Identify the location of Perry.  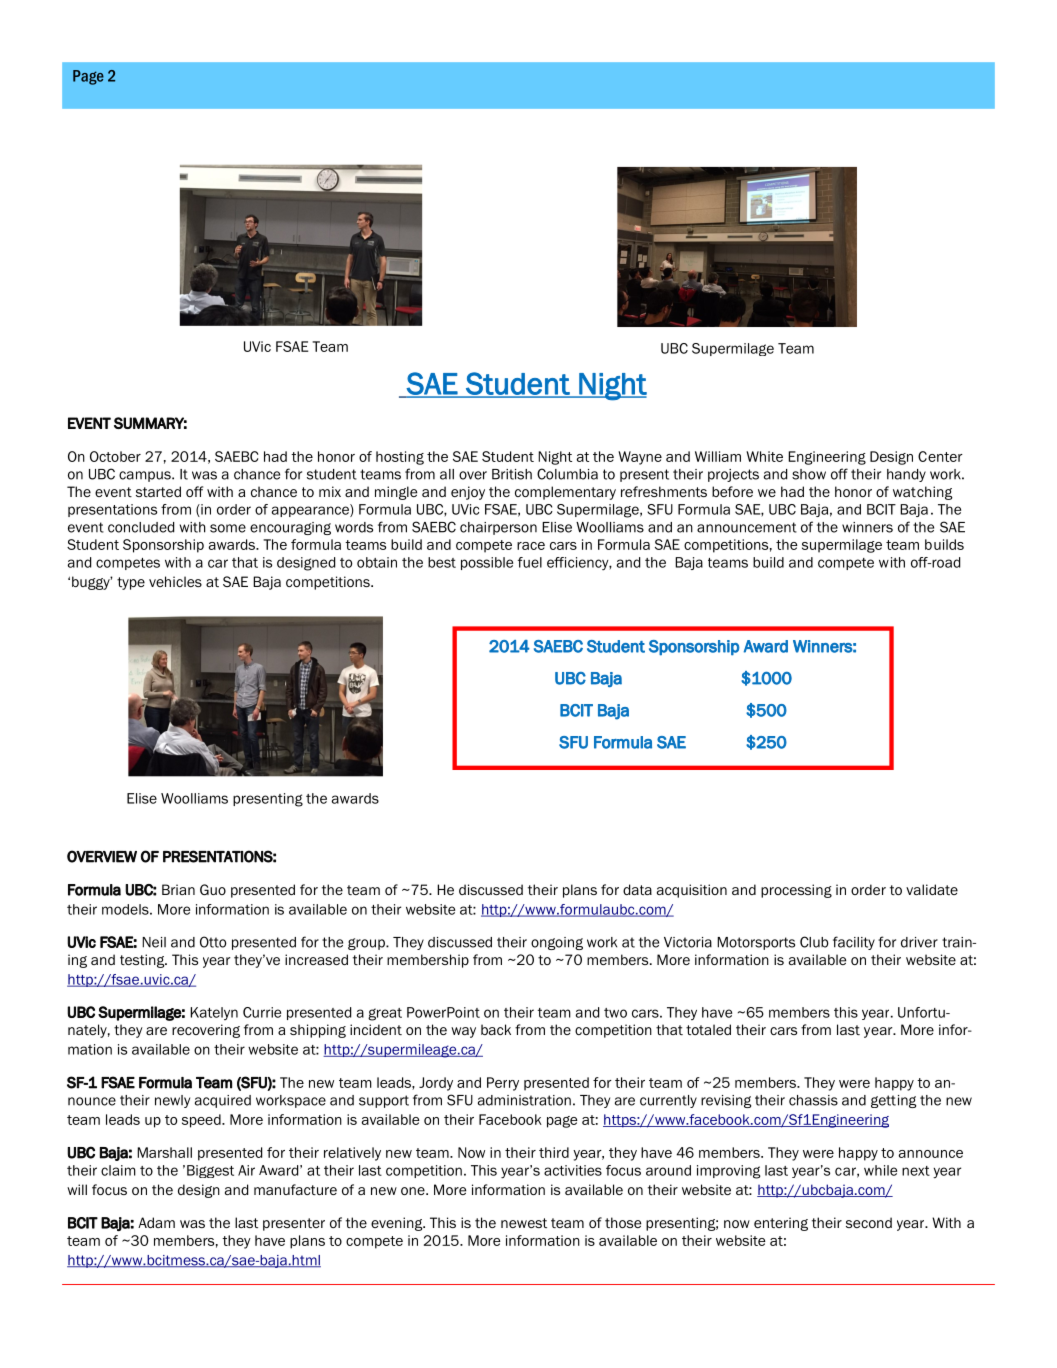
(503, 1084).
